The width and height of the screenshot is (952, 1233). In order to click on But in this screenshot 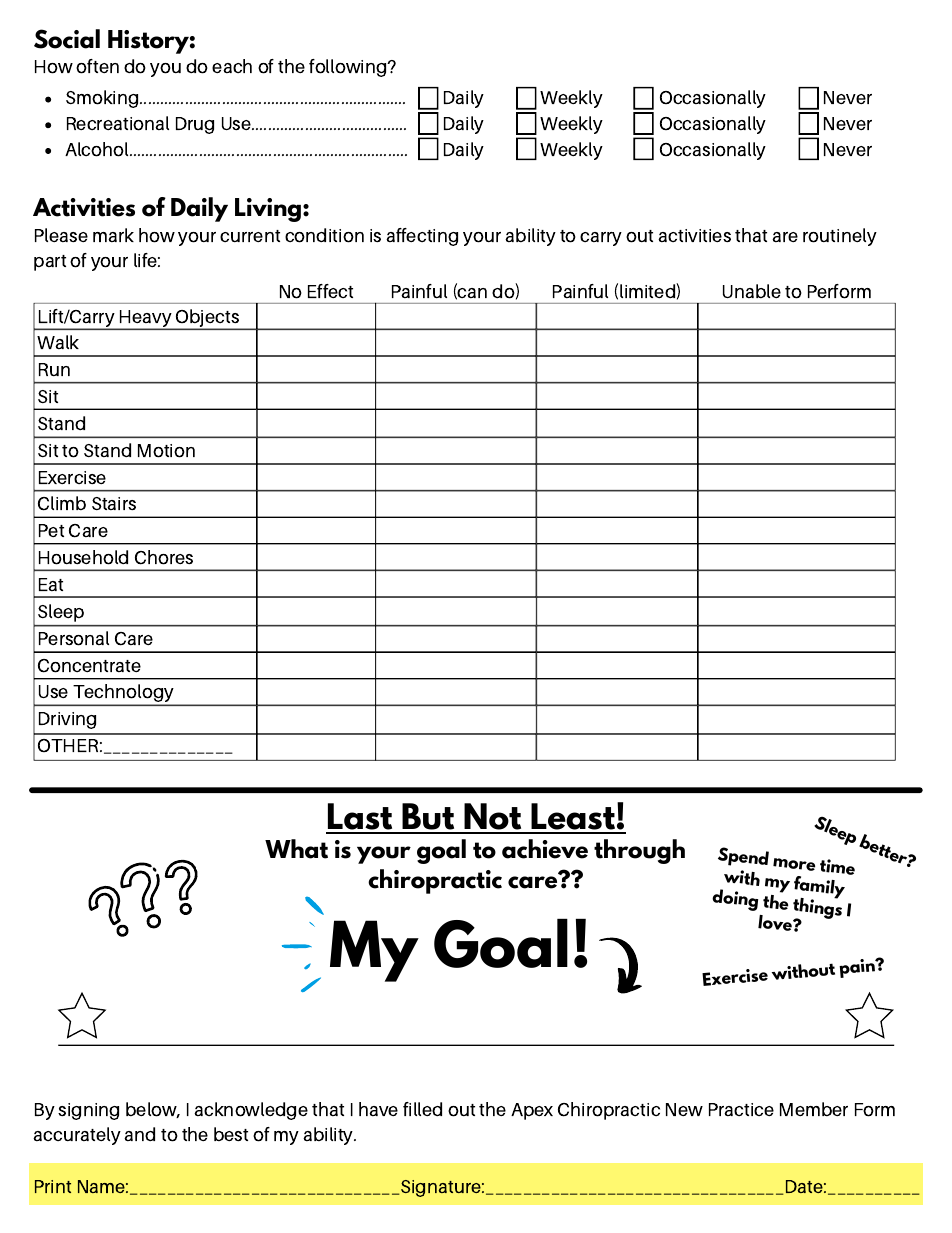, I will do `click(428, 818)`.
